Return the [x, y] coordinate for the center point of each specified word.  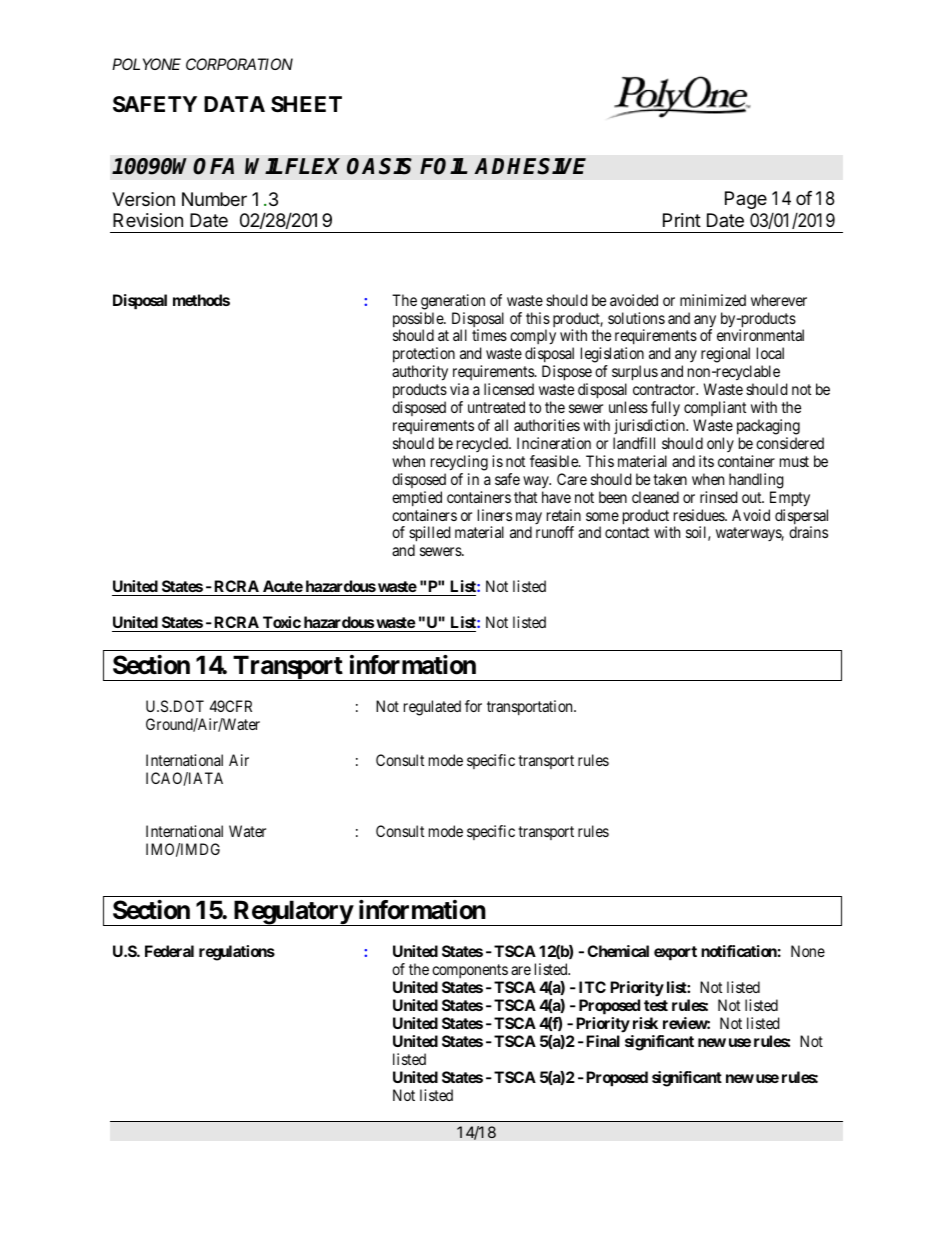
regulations [237, 953]
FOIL [444, 166]
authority [420, 374]
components [470, 971]
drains [808, 532]
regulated [432, 708]
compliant [715, 410]
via [459, 389]
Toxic [282, 622]
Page [746, 200]
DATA [234, 104]
